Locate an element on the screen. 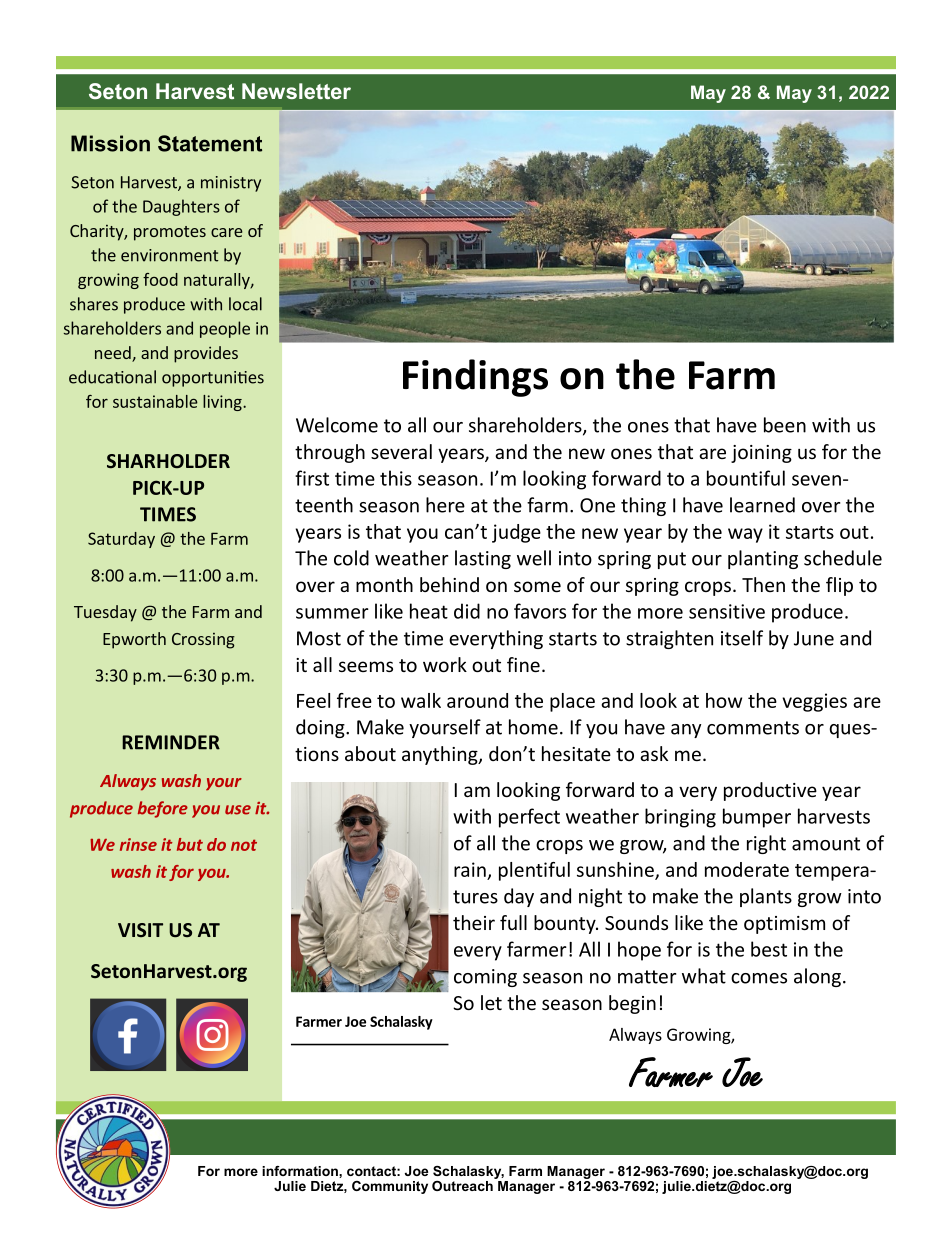  bountiful is located at coordinates (746, 478).
